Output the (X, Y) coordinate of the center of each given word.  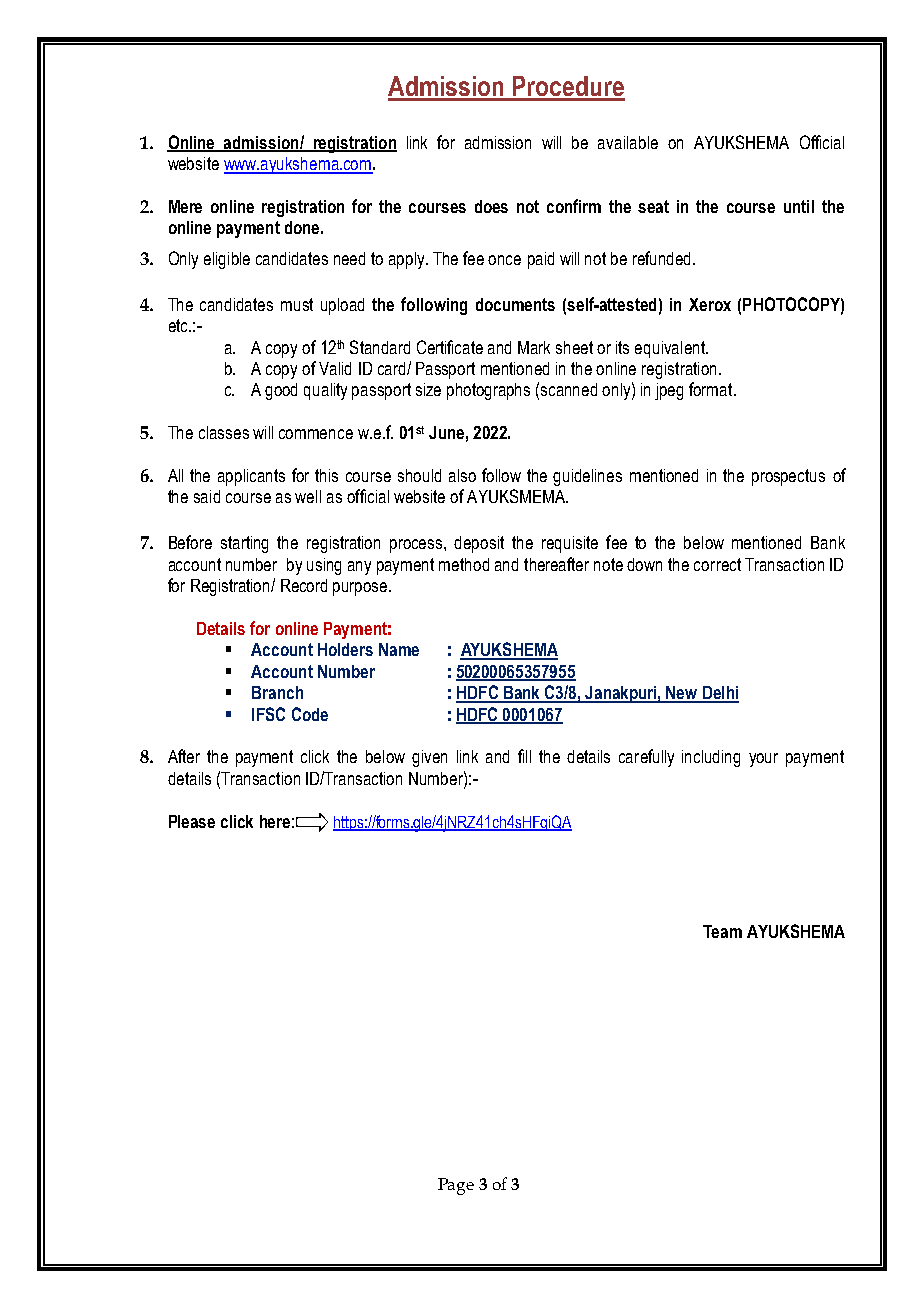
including (711, 758)
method (464, 564)
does (491, 206)
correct (717, 564)
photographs (488, 391)
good (281, 391)
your (763, 760)
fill (524, 756)
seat (653, 206)
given (429, 758)
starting (244, 544)
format (712, 389)
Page (456, 1186)
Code (310, 714)
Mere (185, 206)
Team (722, 931)
